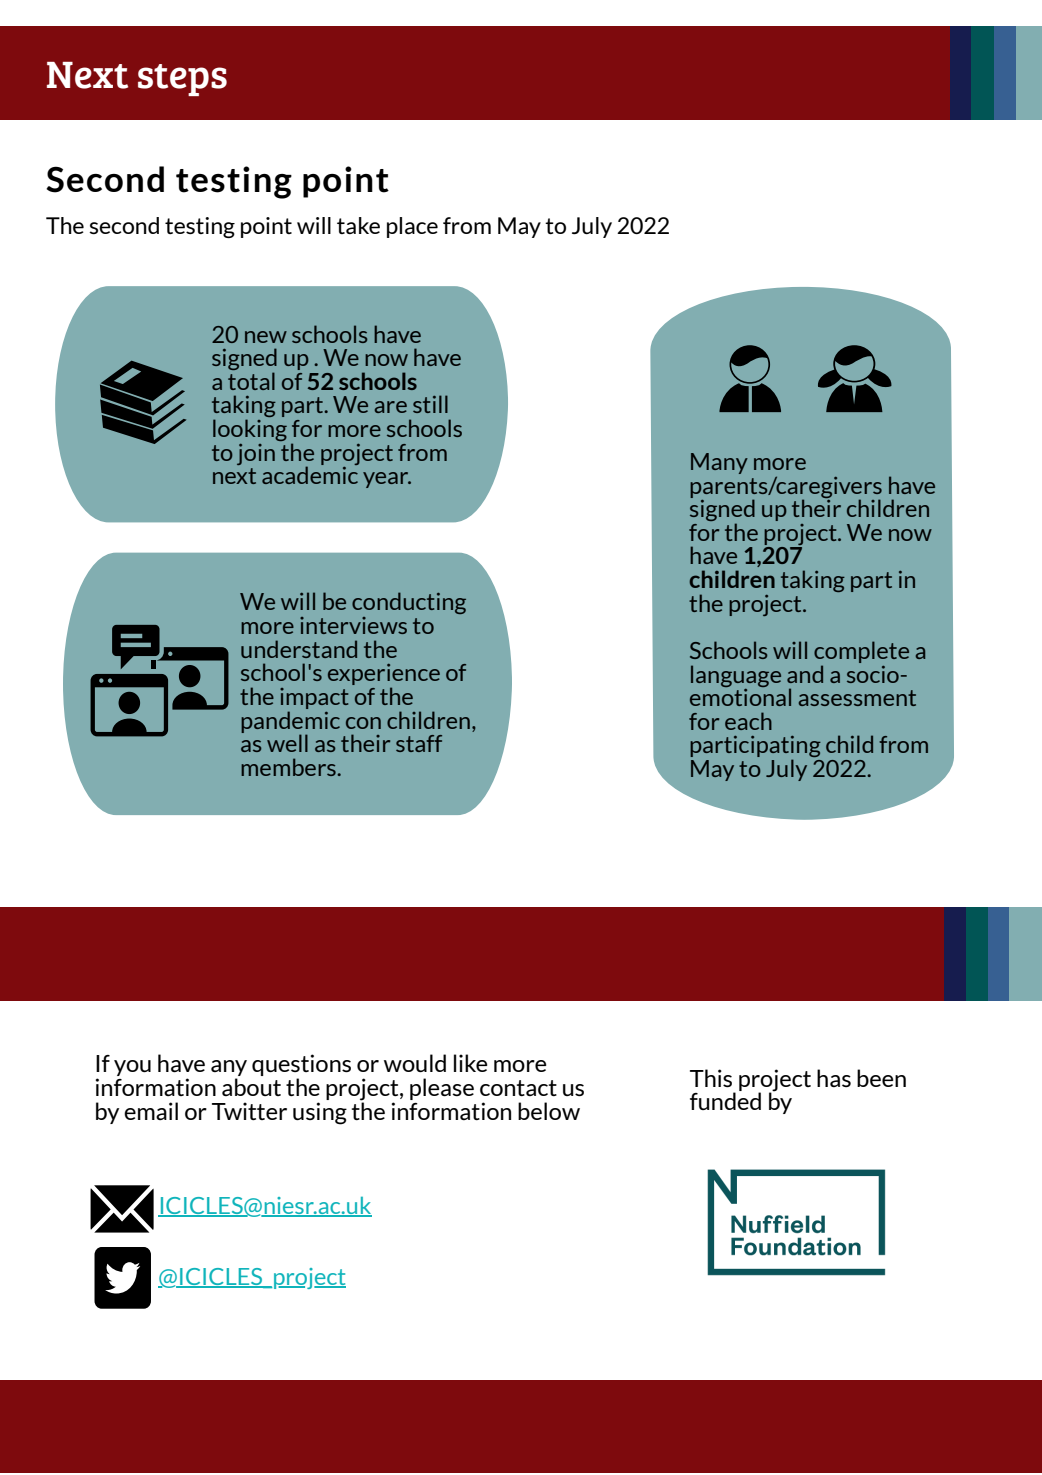  What do you see at coordinates (289, 767) in the screenshot?
I see `members` at bounding box center [289, 767].
